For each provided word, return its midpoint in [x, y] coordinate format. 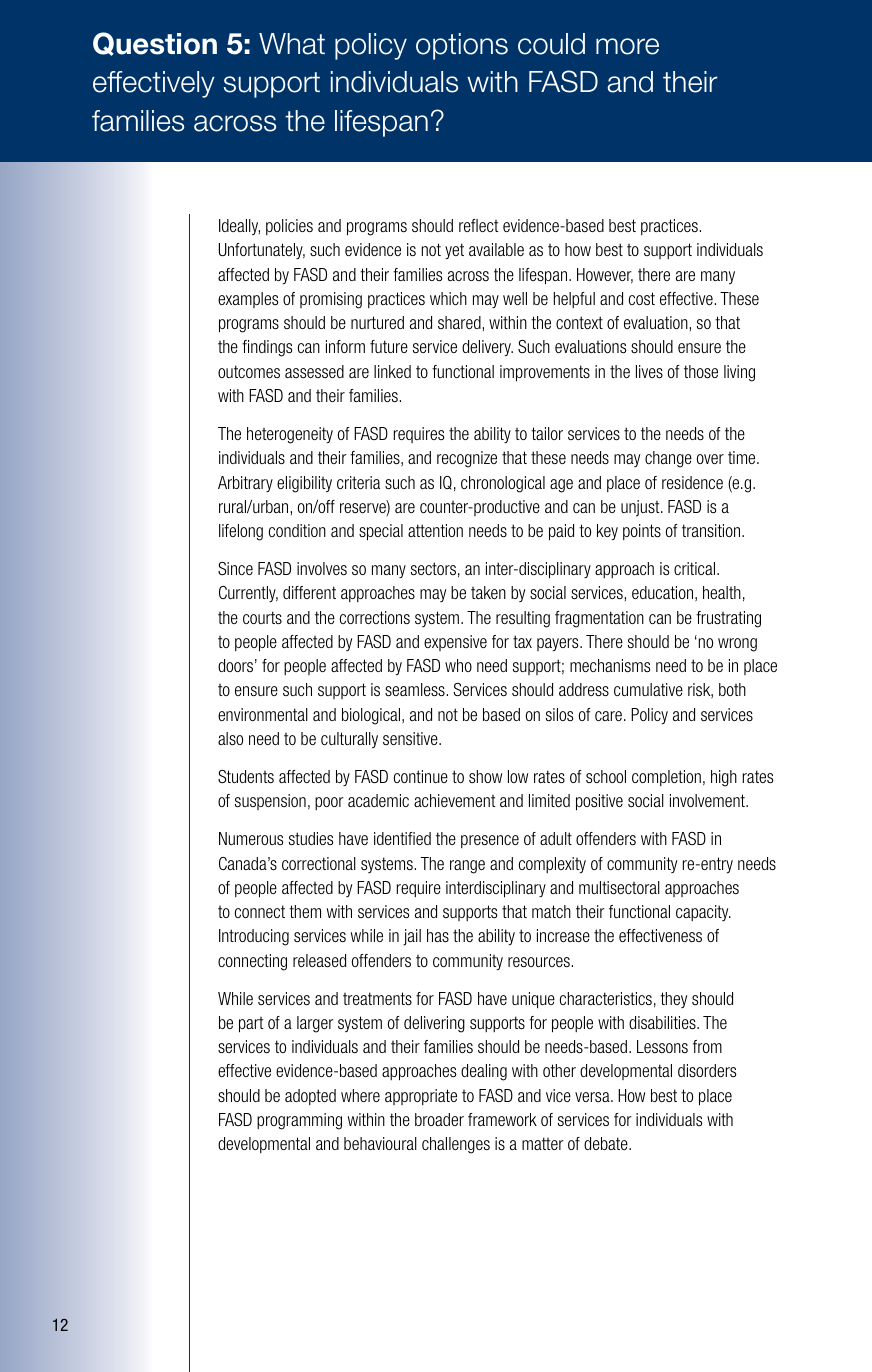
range [467, 867]
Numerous [251, 838]
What [292, 44]
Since [235, 568]
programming [299, 1121]
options [462, 46]
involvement [708, 800]
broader [439, 1119]
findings [267, 348]
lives [649, 371]
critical [696, 568]
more [627, 46]
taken [488, 592]
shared [459, 322]
